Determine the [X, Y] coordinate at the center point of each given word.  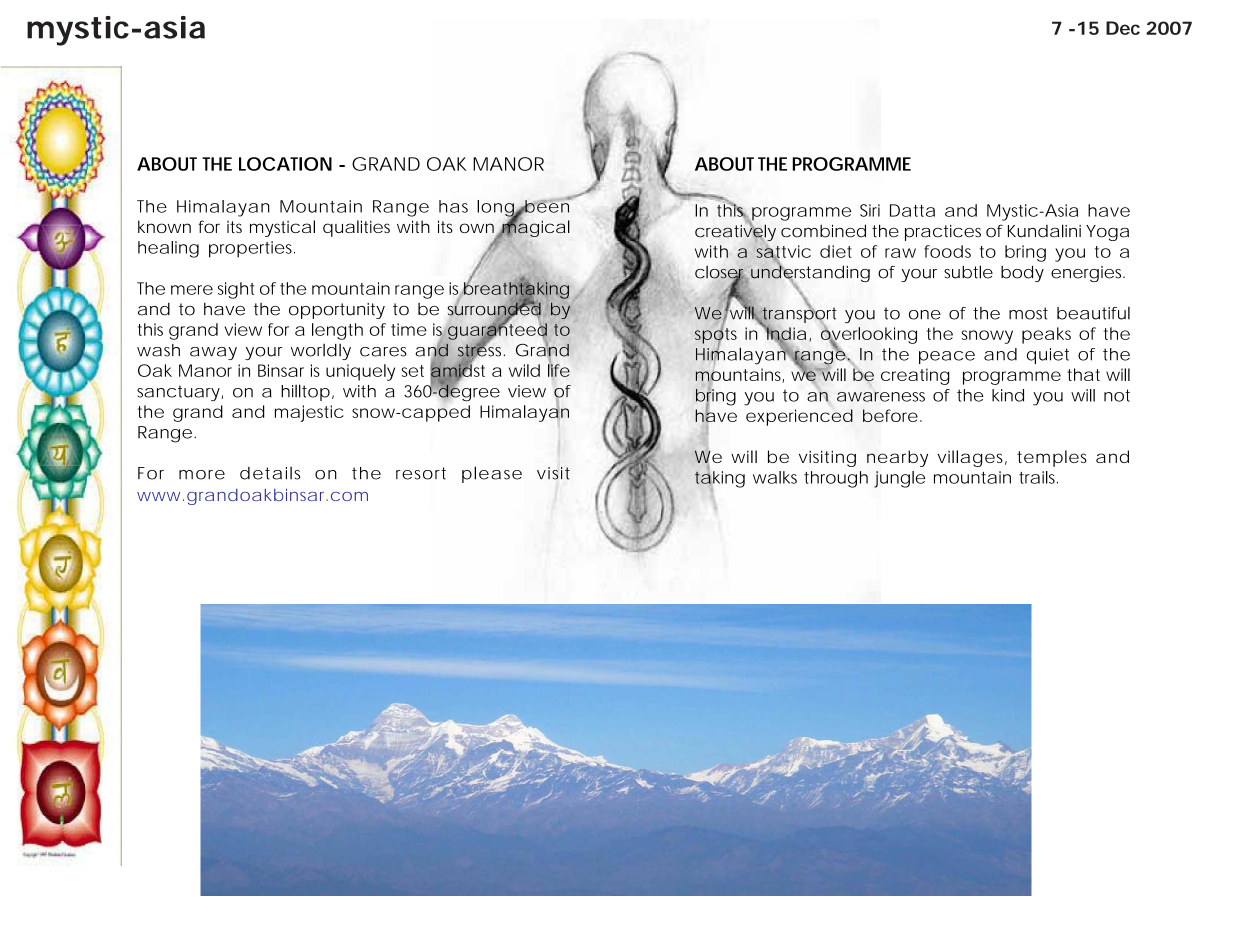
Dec [1123, 28]
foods [947, 251]
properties [252, 249]
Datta [912, 210]
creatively [735, 233]
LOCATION [285, 164]
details [270, 473]
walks [775, 477]
